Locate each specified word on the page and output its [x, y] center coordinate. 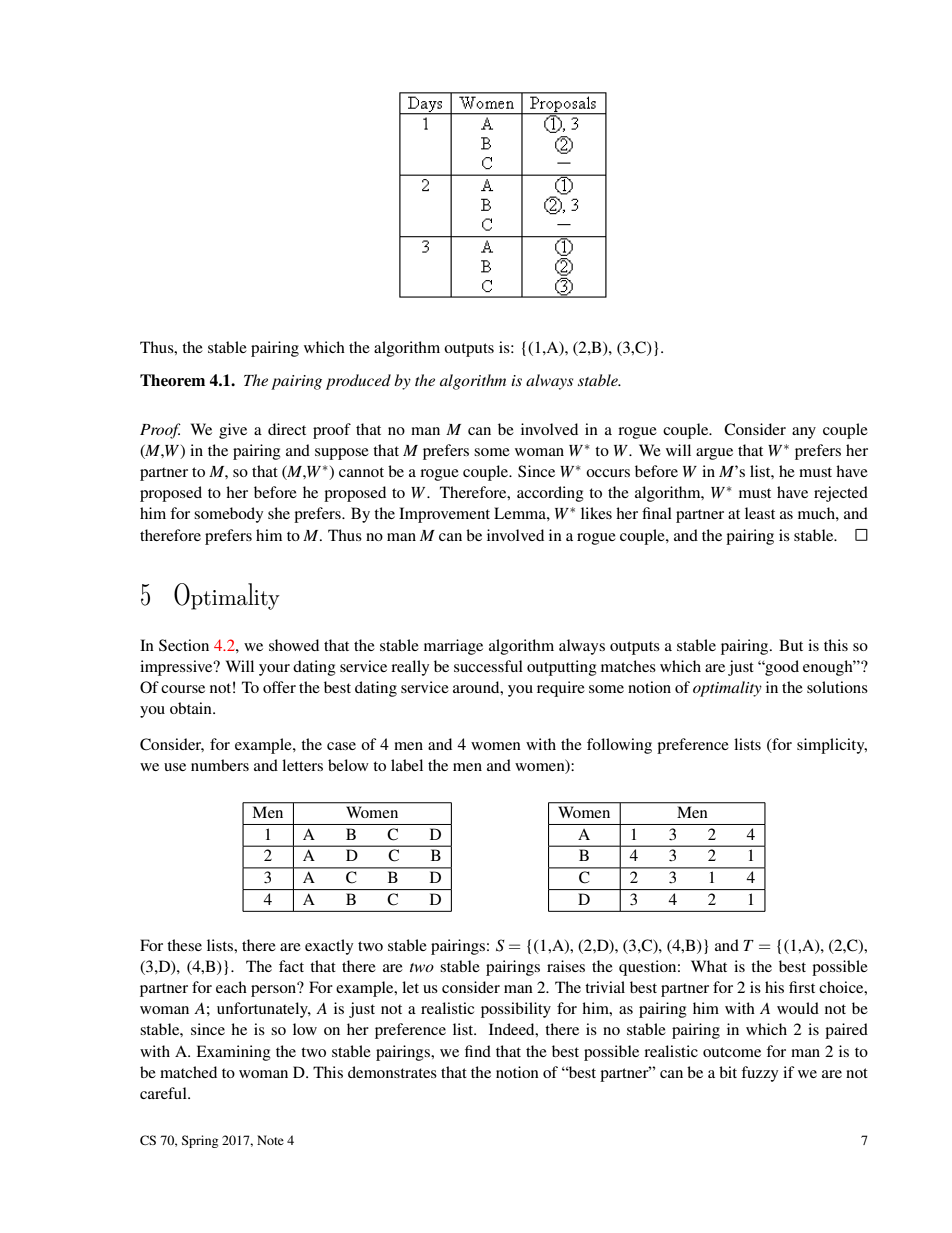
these [184, 945]
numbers [220, 765]
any [804, 433]
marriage [453, 647]
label [407, 765]
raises [566, 966]
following [619, 746]
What [709, 966]
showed [294, 645]
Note [270, 1140]
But [791, 645]
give [233, 431]
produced [358, 382]
